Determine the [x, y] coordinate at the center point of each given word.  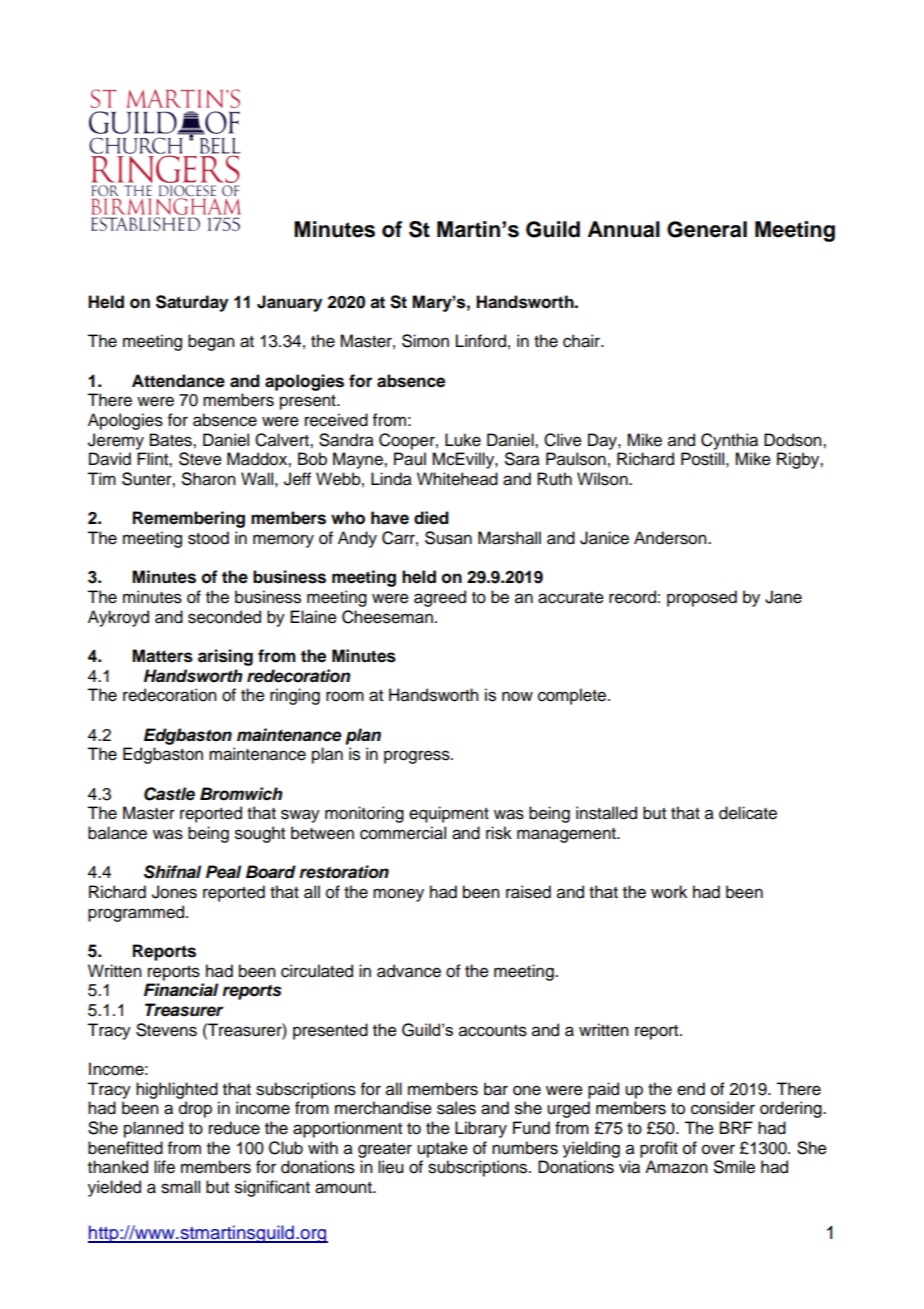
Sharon [209, 479]
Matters [162, 656]
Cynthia [729, 441]
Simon [425, 341]
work [669, 892]
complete [572, 696]
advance [409, 971]
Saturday [192, 303]
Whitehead [457, 479]
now [517, 696]
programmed [137, 913]
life [164, 1167]
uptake [442, 1149]
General [707, 229]
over [718, 1149]
